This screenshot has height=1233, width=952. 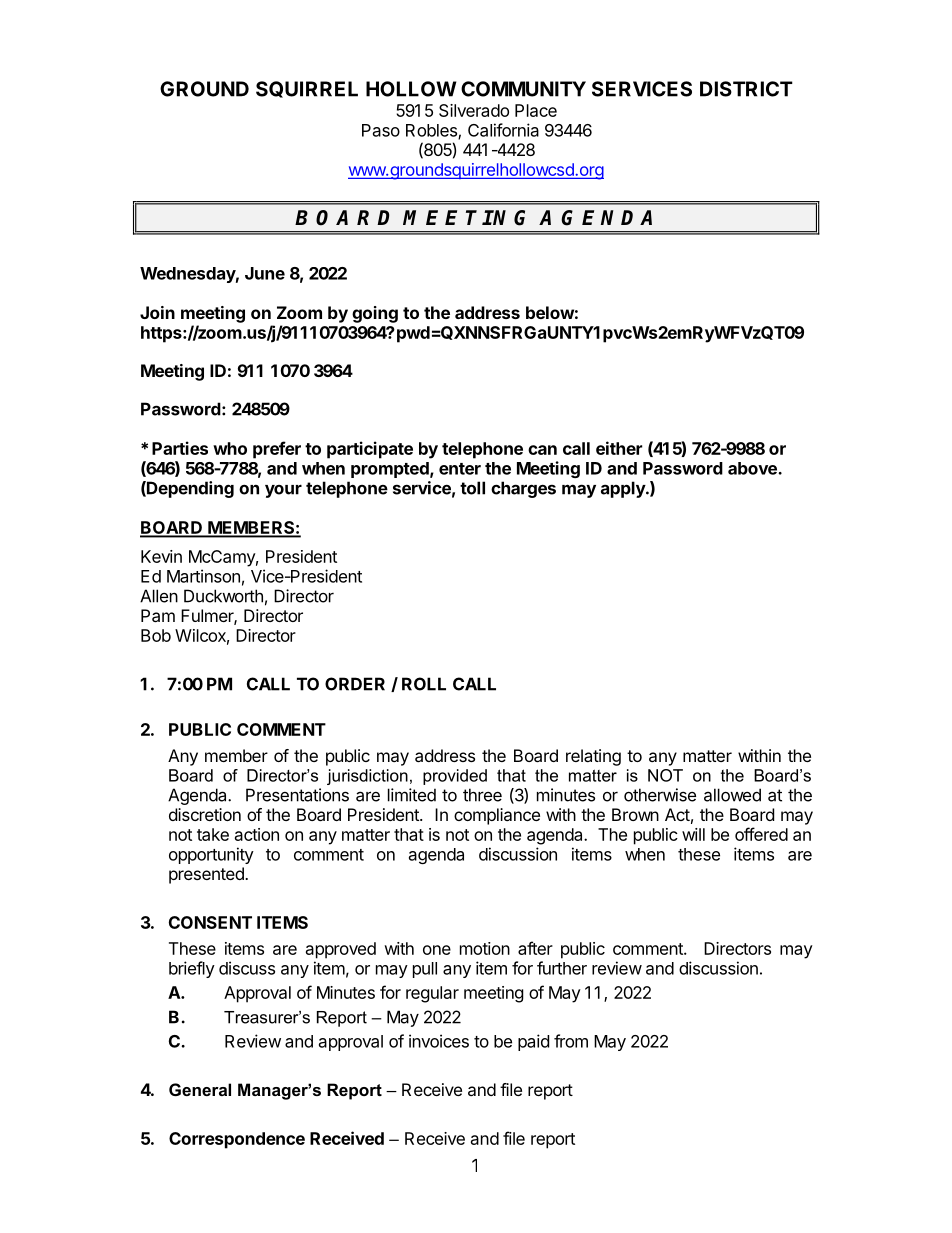 What do you see at coordinates (439, 1041) in the screenshot?
I see `invoices` at bounding box center [439, 1041].
